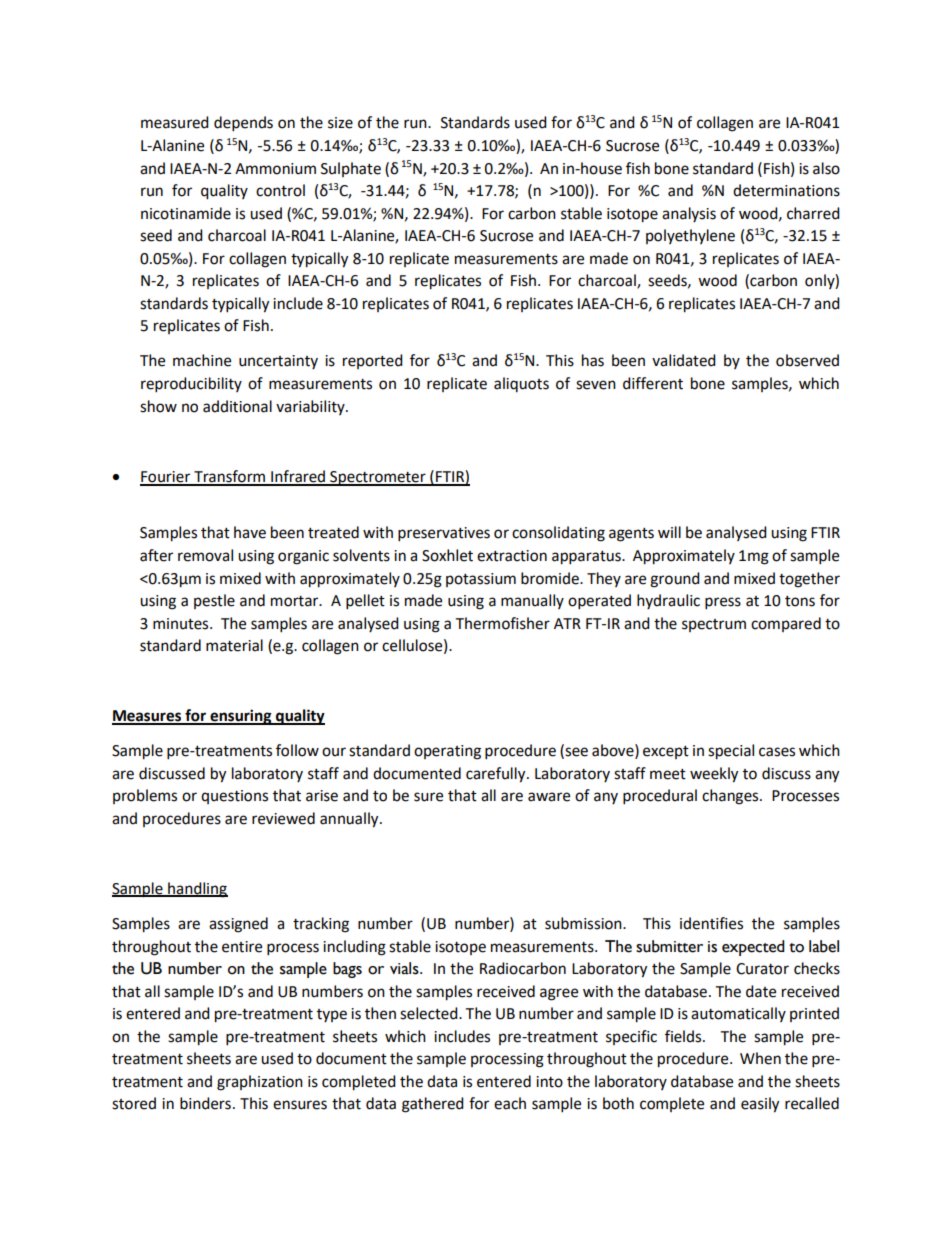 This screenshot has width=952, height=1233. I want to click on potassium, so click(481, 580).
